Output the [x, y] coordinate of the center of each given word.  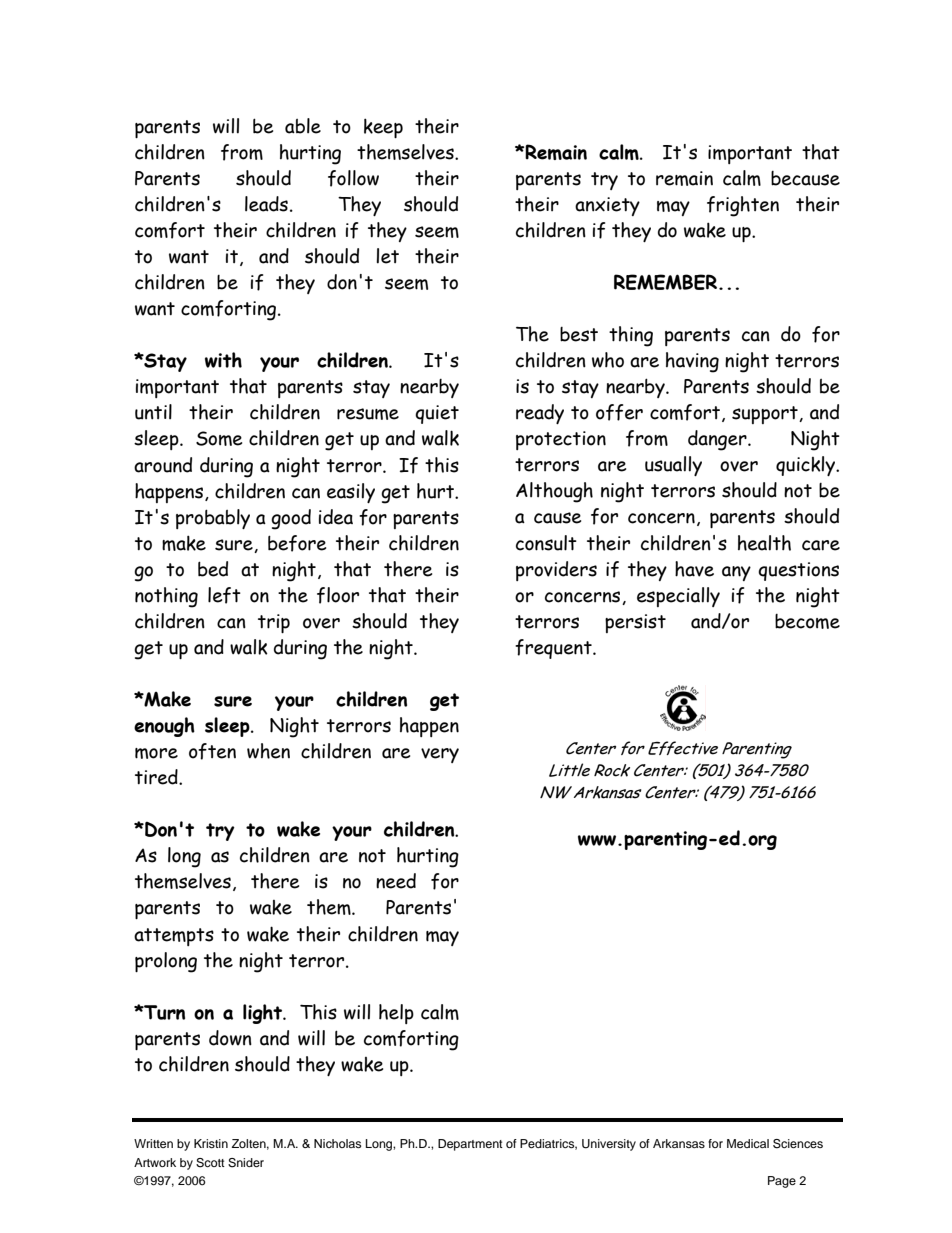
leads [266, 204]
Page [782, 1182]
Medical [748, 1143]
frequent [554, 649]
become [807, 621]
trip [274, 623]
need [396, 881]
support [766, 415]
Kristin [211, 1143]
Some [219, 438]
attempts [174, 937]
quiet [437, 414]
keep [383, 128]
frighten [743, 206]
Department [470, 1145]
